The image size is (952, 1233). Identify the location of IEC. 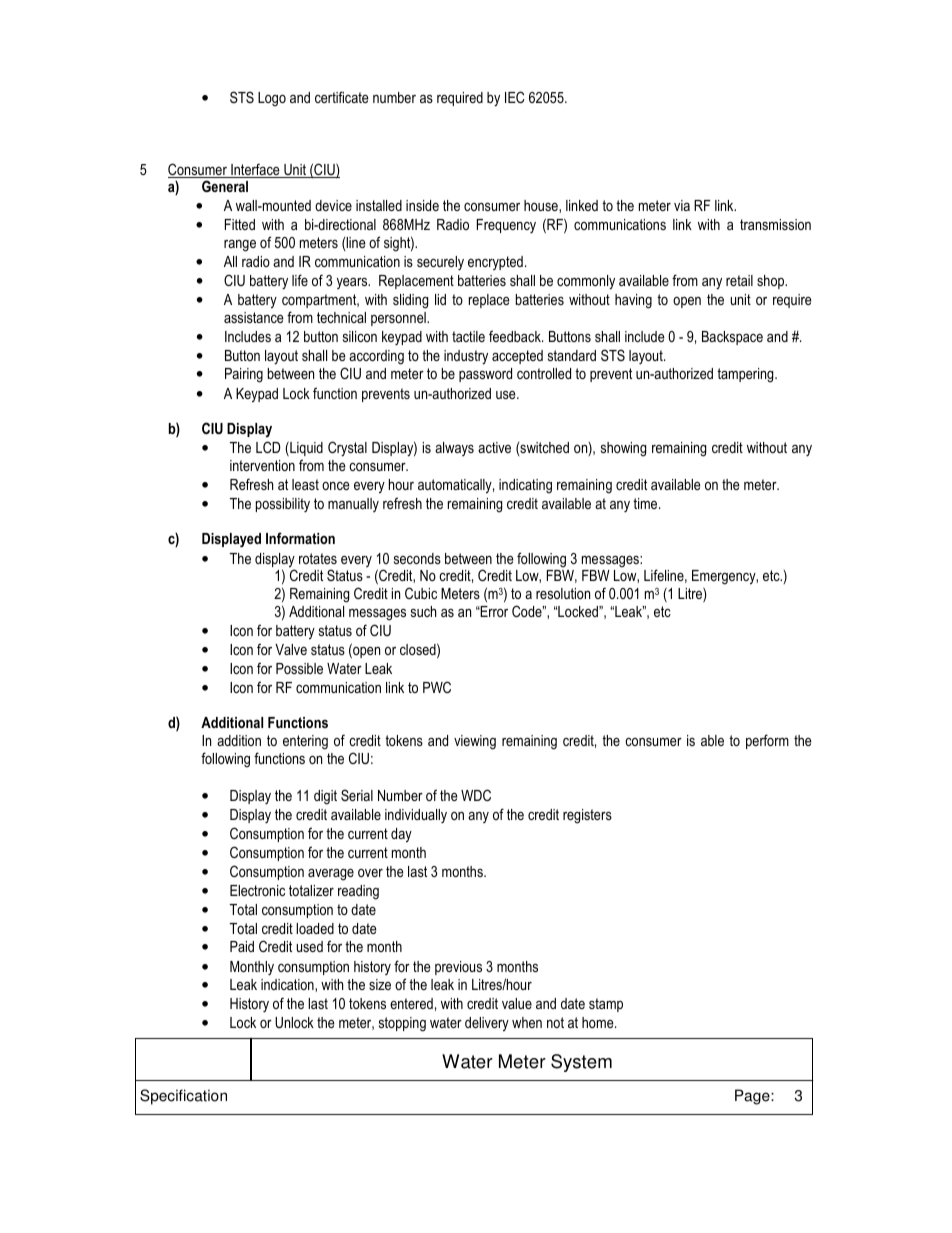
(515, 97).
